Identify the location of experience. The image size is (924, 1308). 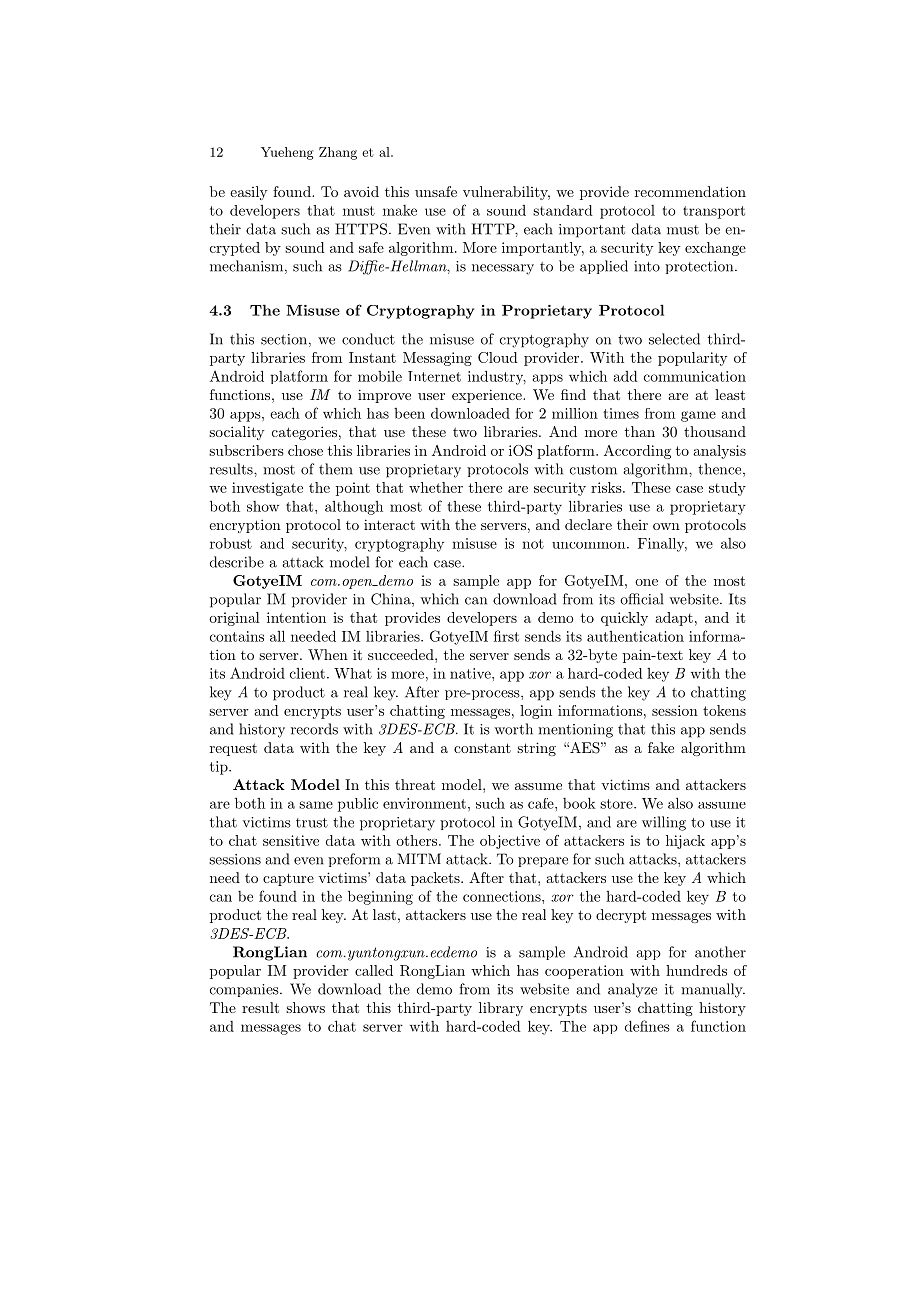
(488, 396).
